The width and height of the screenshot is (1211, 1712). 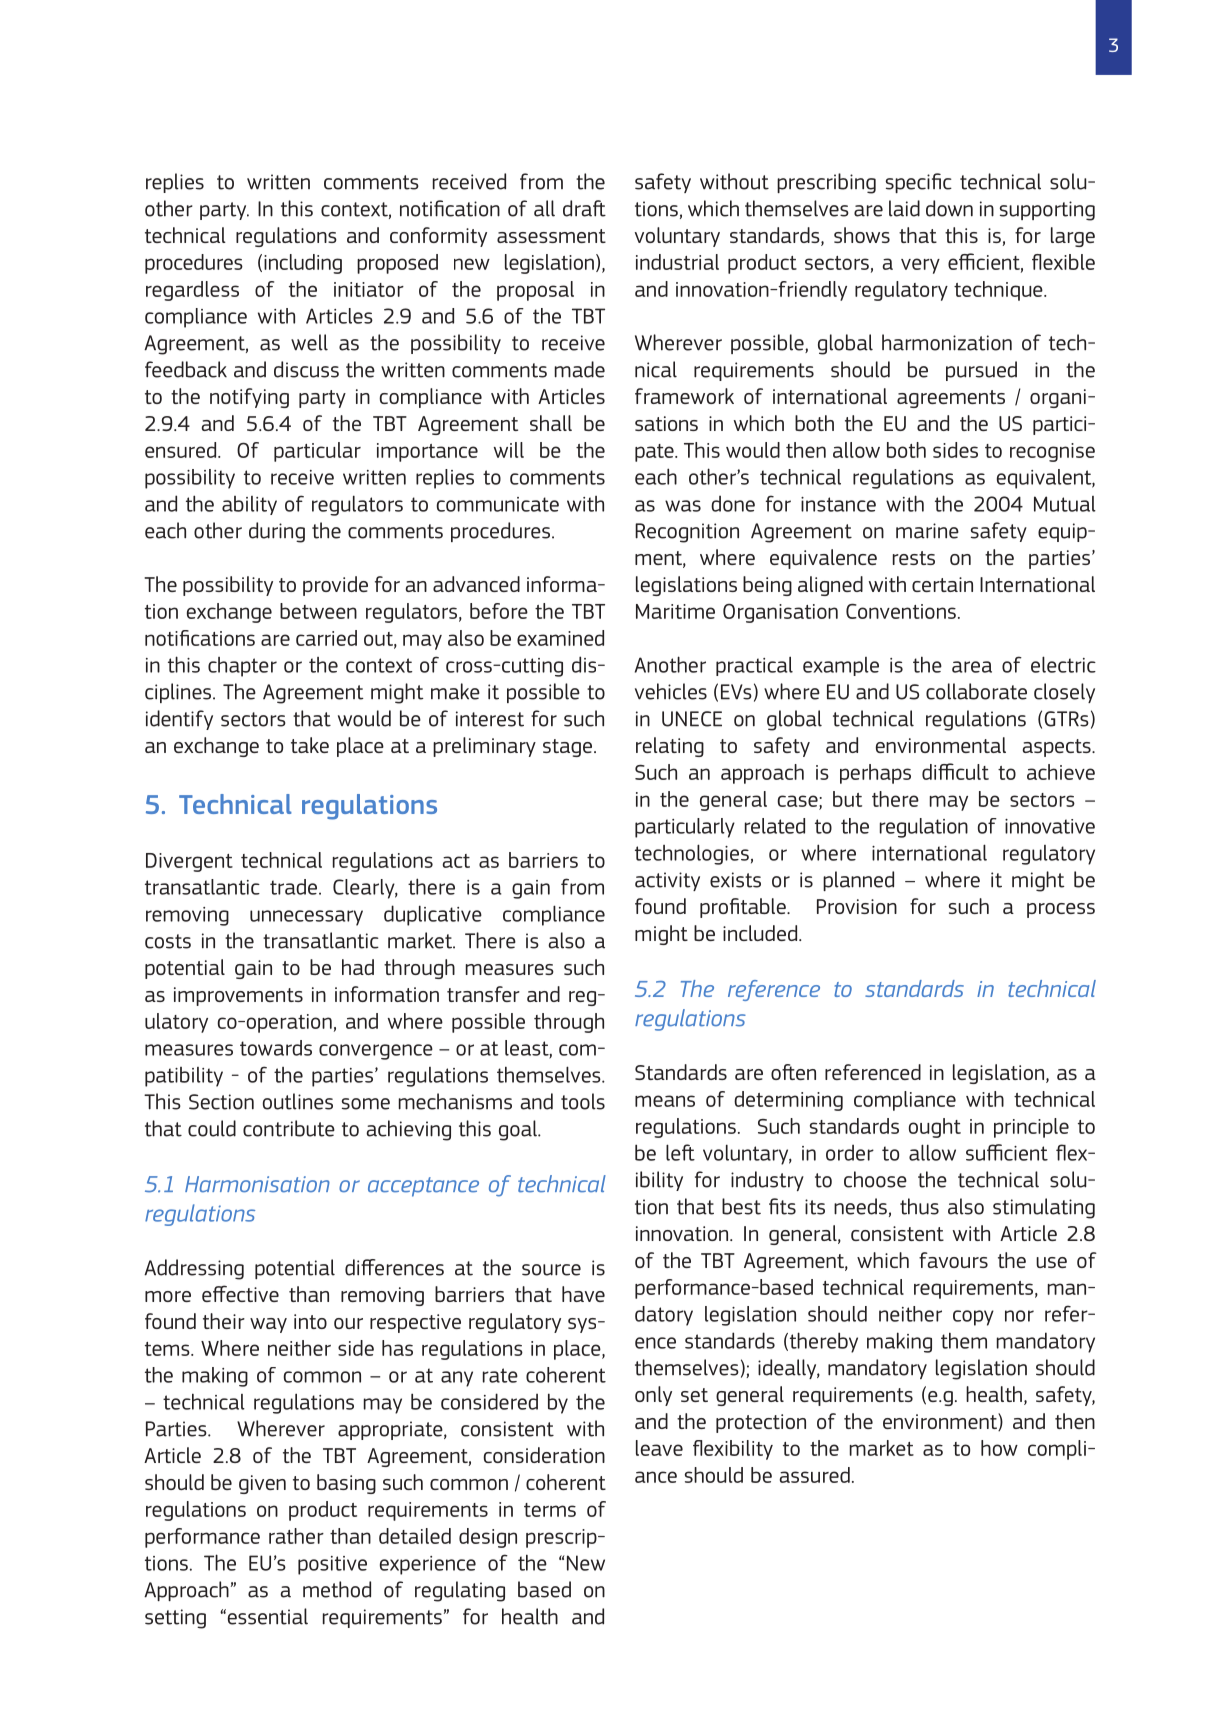 What do you see at coordinates (972, 667) in the screenshot?
I see `area` at bounding box center [972, 667].
